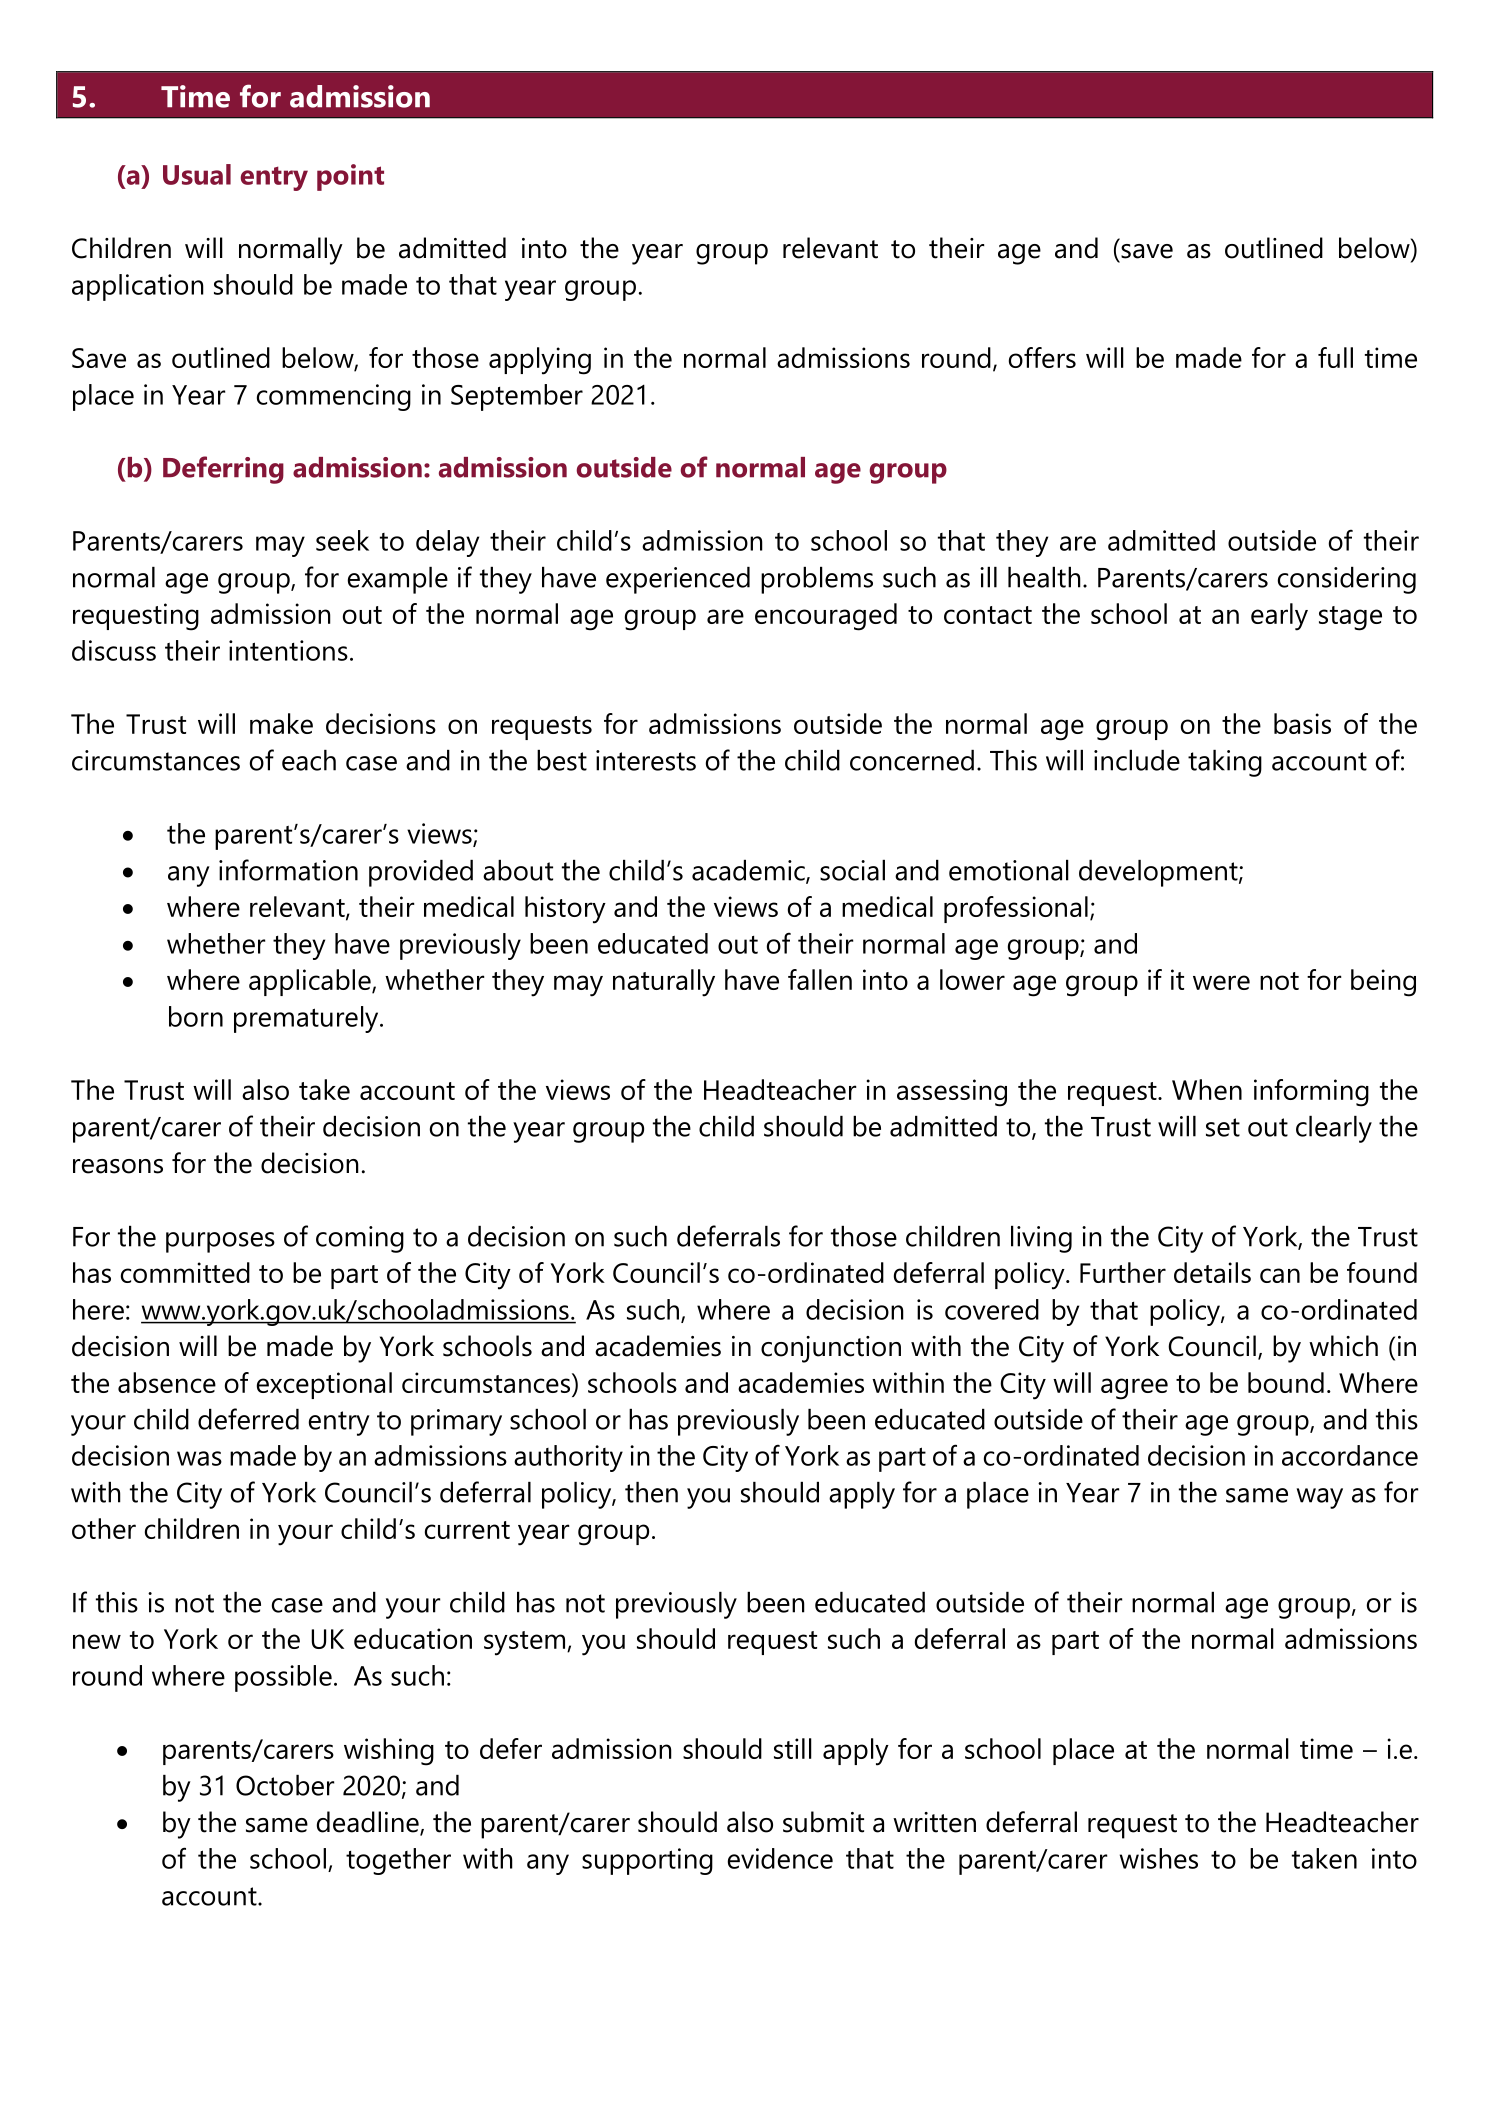 This image has height=2106, width=1489. I want to click on full, so click(1335, 357).
